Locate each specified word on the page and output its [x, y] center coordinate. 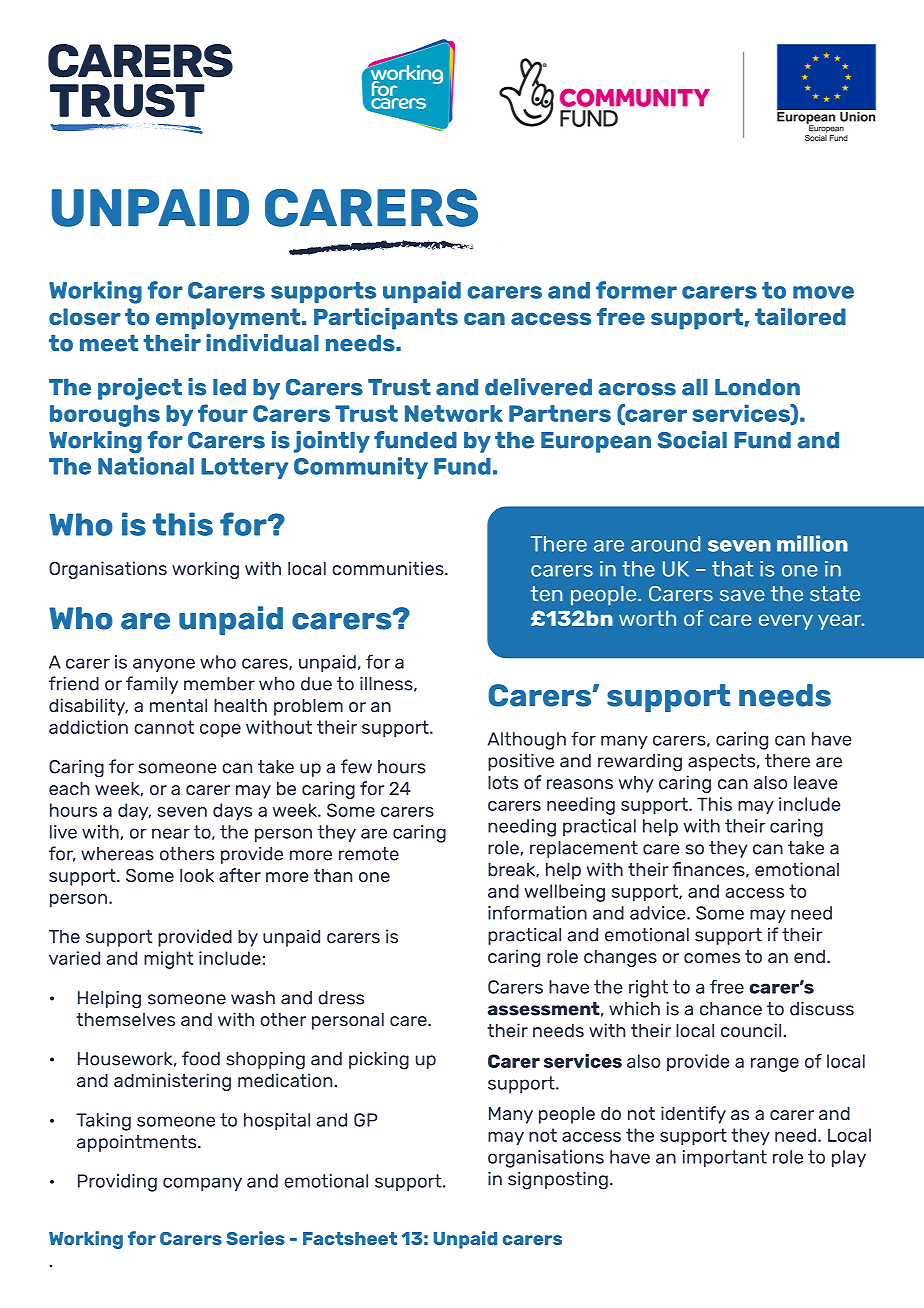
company [202, 1184]
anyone [164, 665]
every [786, 622]
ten [547, 594]
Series [255, 1238]
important [725, 1158]
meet [109, 343]
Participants [386, 319]
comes [712, 958]
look [197, 875]
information [537, 912]
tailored [800, 316]
